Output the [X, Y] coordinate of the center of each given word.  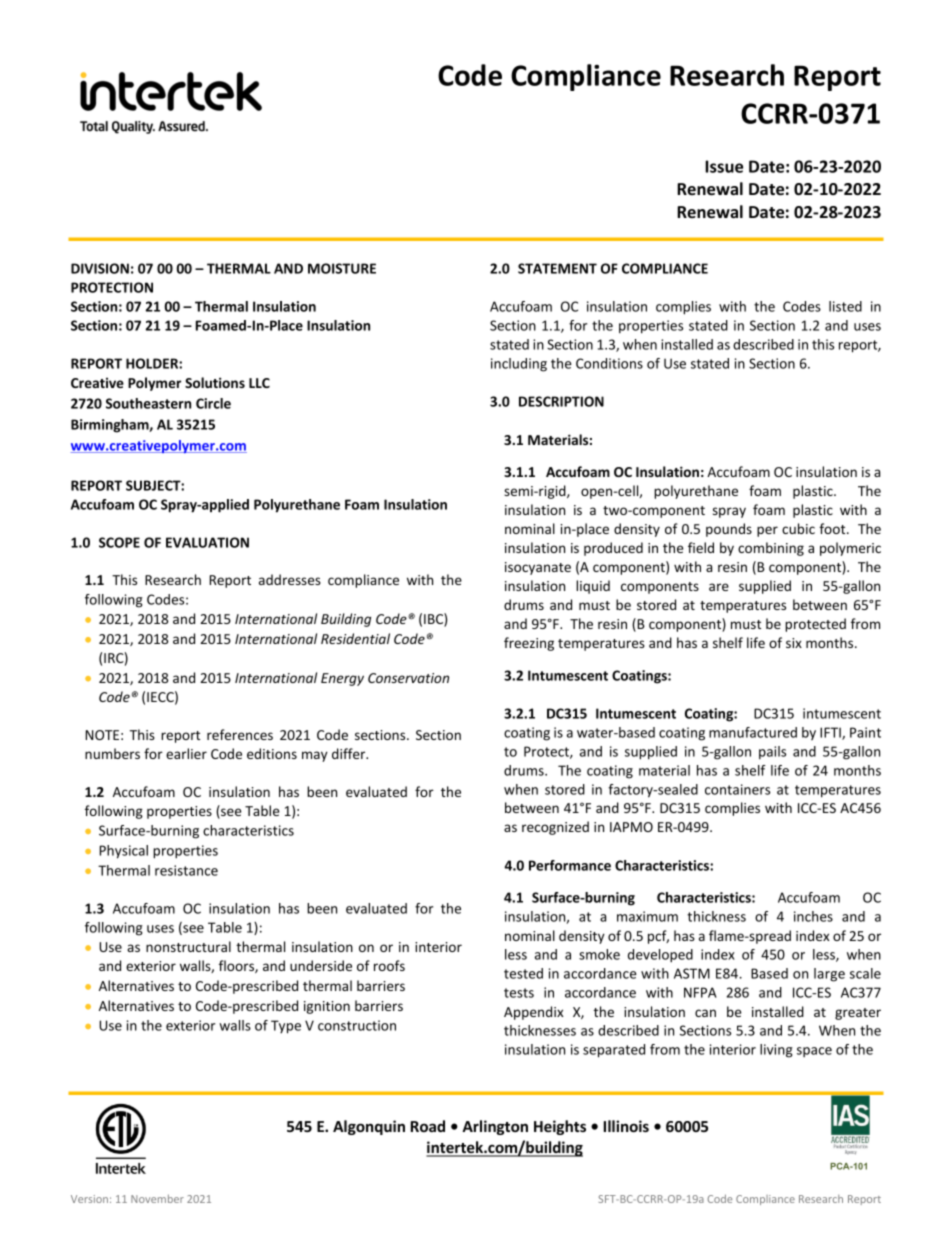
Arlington [495, 1127]
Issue [724, 166]
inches [813, 916]
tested [523, 973]
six [794, 643]
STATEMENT [557, 268]
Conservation [408, 678]
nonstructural [188, 946]
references [240, 734]
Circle [213, 403]
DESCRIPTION [561, 401]
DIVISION [100, 268]
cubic [798, 528]
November [157, 1198]
